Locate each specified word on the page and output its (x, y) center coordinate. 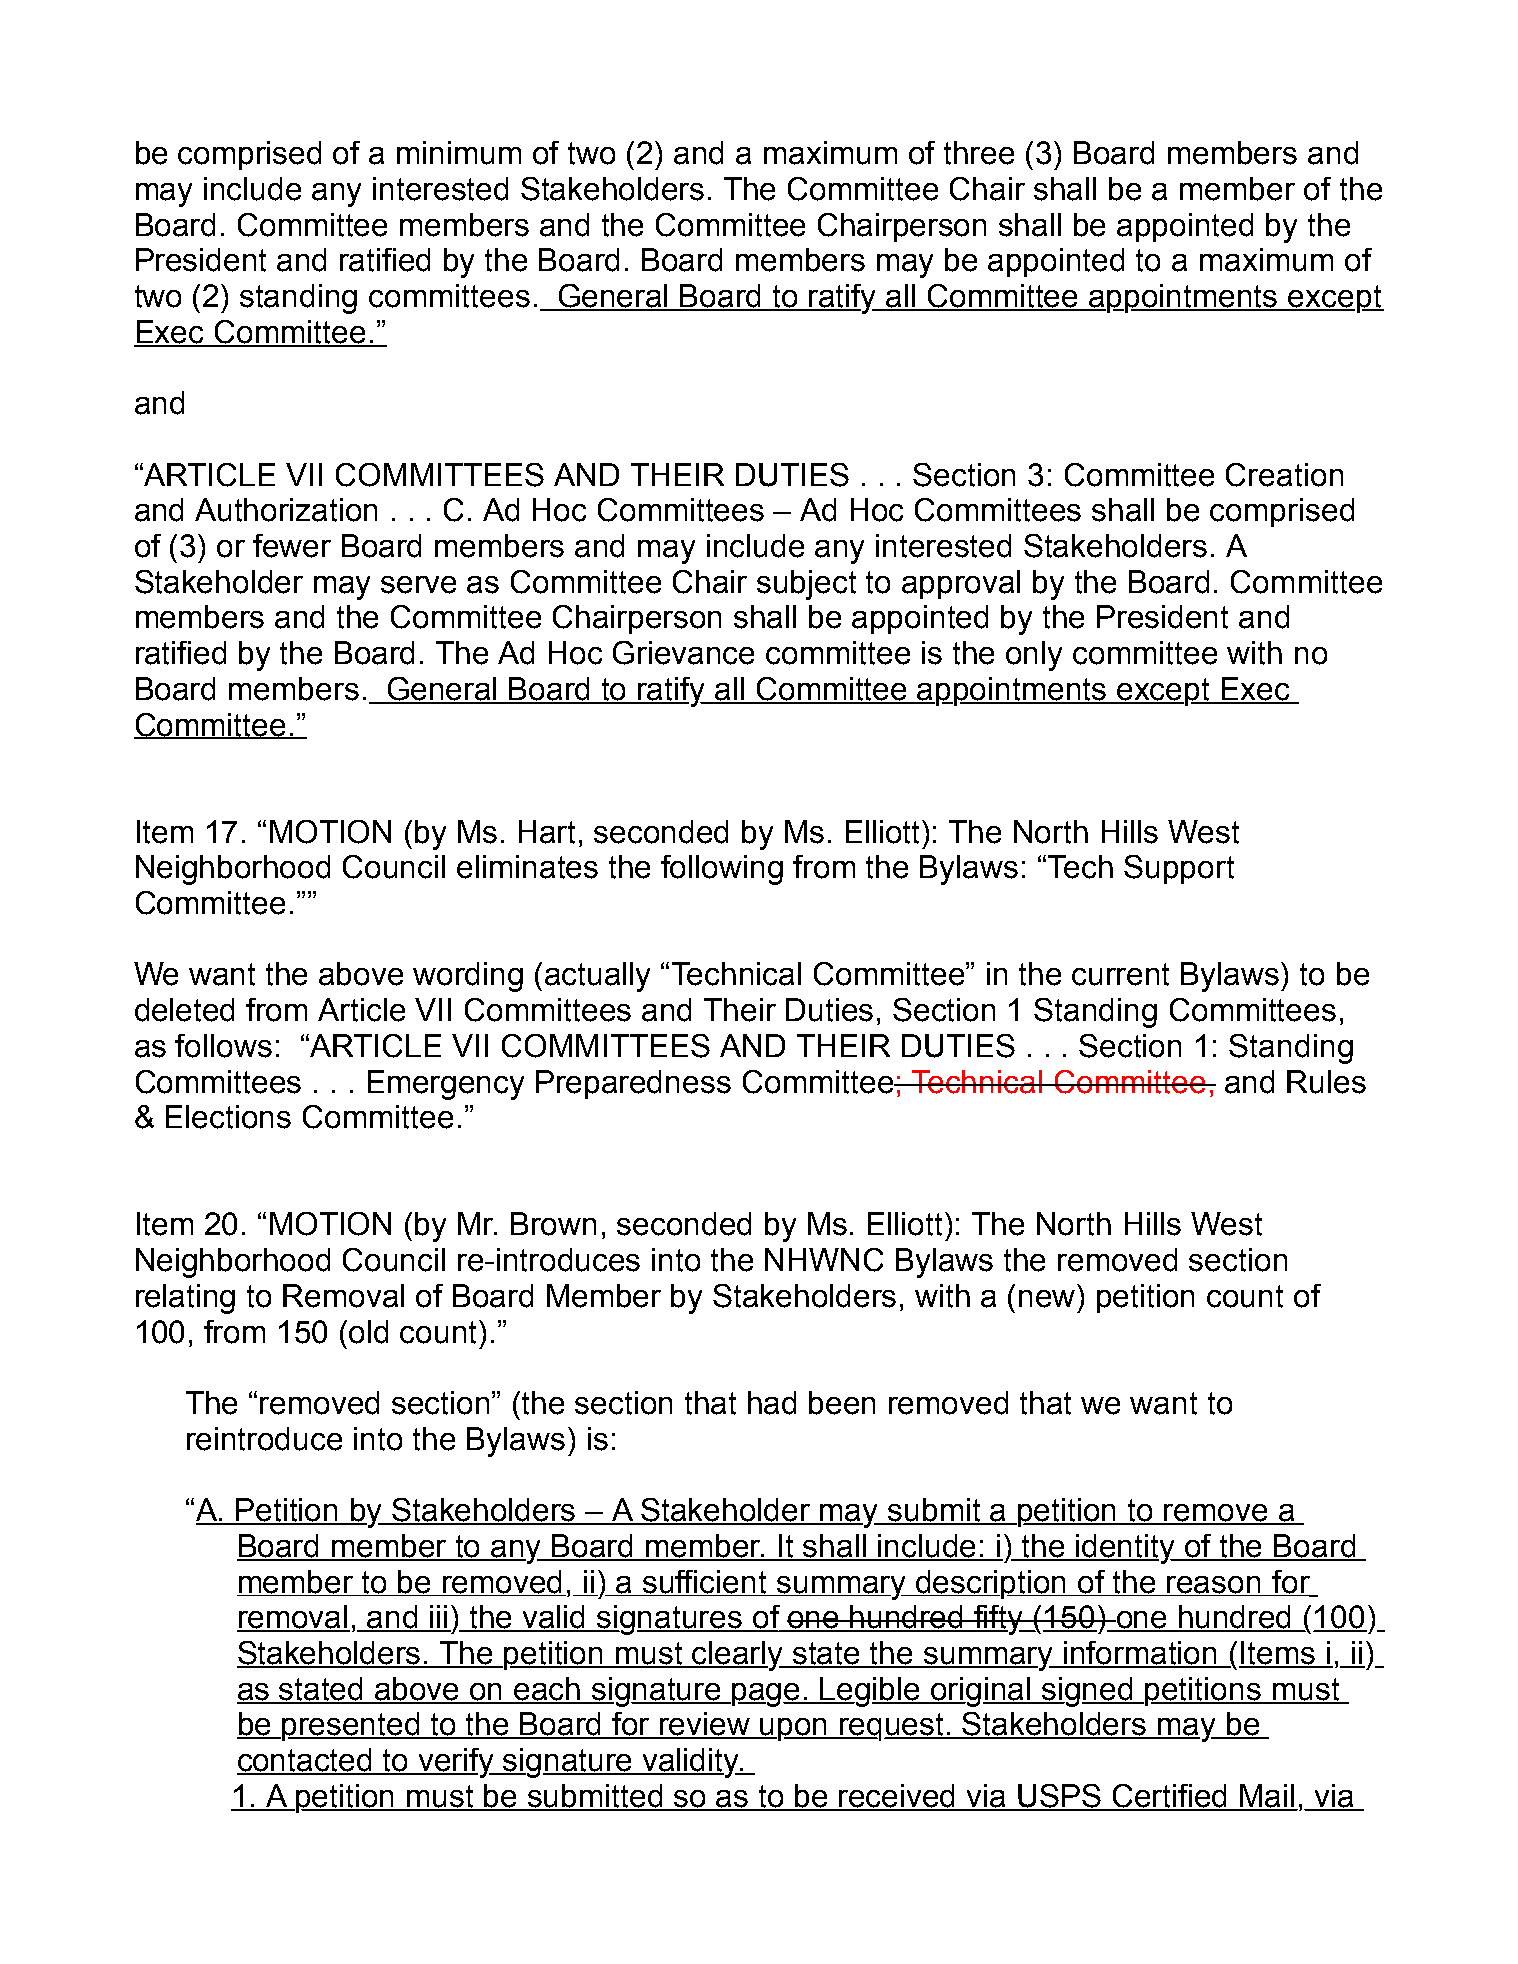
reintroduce (264, 1439)
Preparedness (633, 1084)
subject (806, 585)
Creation (1284, 475)
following (722, 870)
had (772, 1403)
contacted (306, 1761)
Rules (1326, 1082)
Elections (228, 1117)
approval (961, 584)
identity (1126, 1549)
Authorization (286, 510)
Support (1179, 869)
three (979, 153)
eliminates (527, 867)
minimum (459, 153)
